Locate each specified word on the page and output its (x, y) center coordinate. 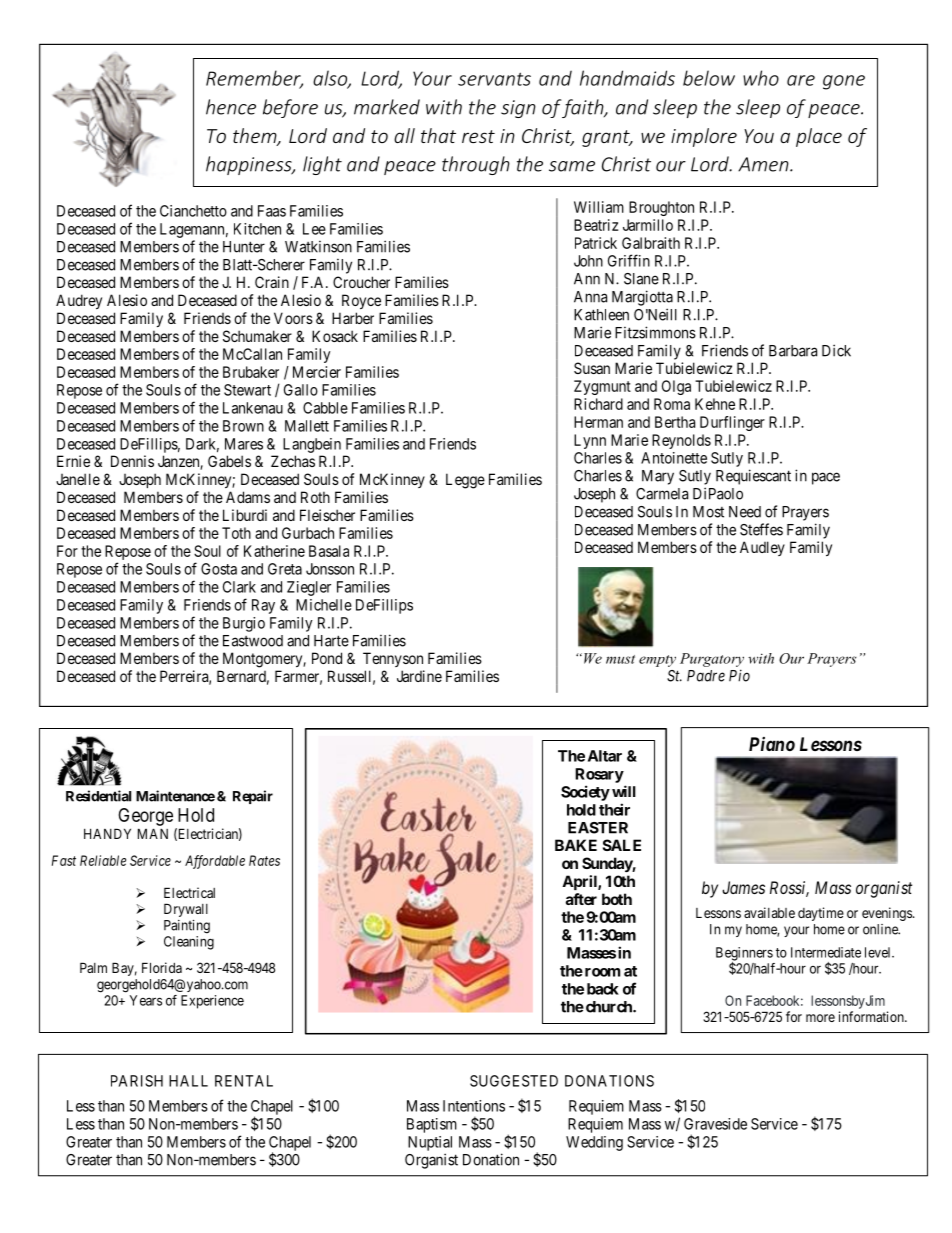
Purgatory (712, 660)
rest (478, 136)
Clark (239, 587)
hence (231, 107)
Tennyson (393, 659)
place (819, 137)
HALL (188, 1081)
